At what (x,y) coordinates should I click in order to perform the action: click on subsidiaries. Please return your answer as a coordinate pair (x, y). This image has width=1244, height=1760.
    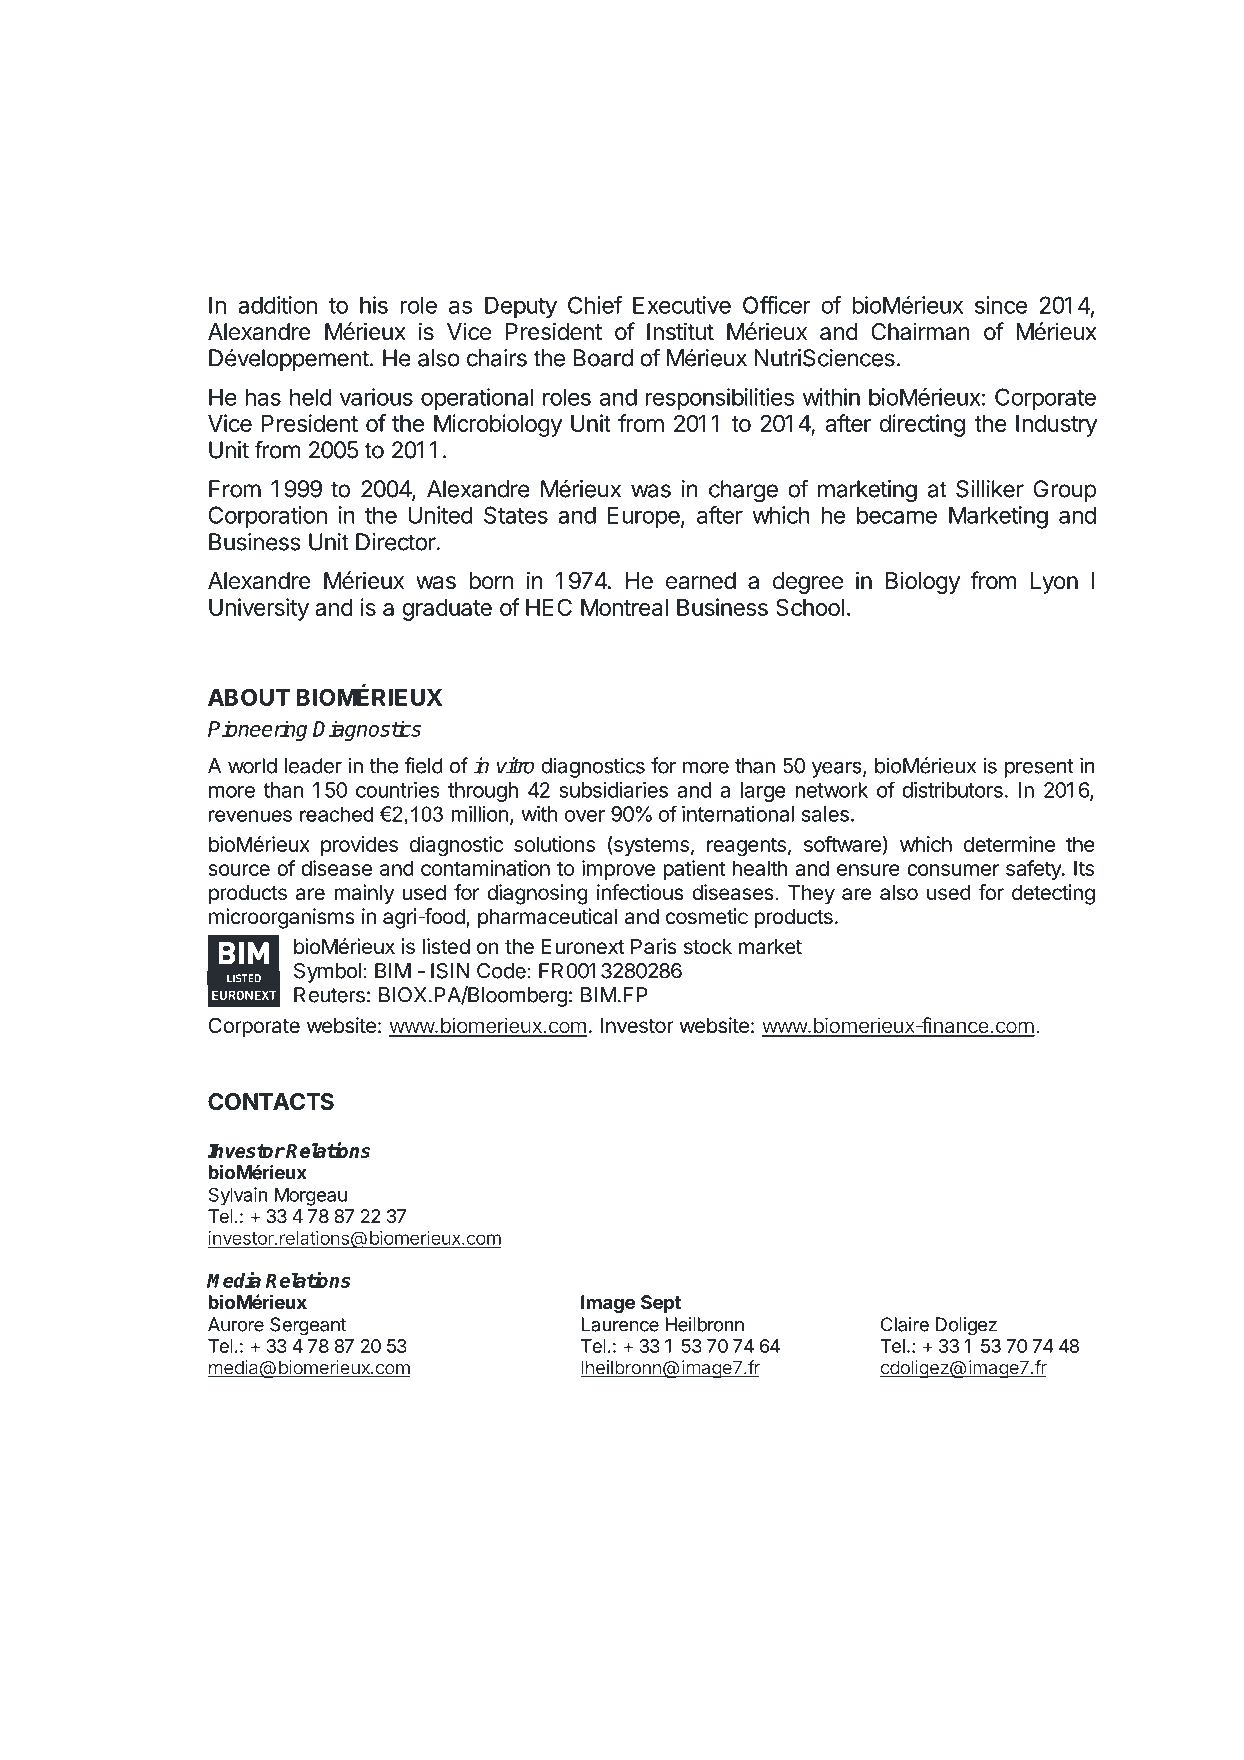
    Looking at the image, I should click on (613, 790).
